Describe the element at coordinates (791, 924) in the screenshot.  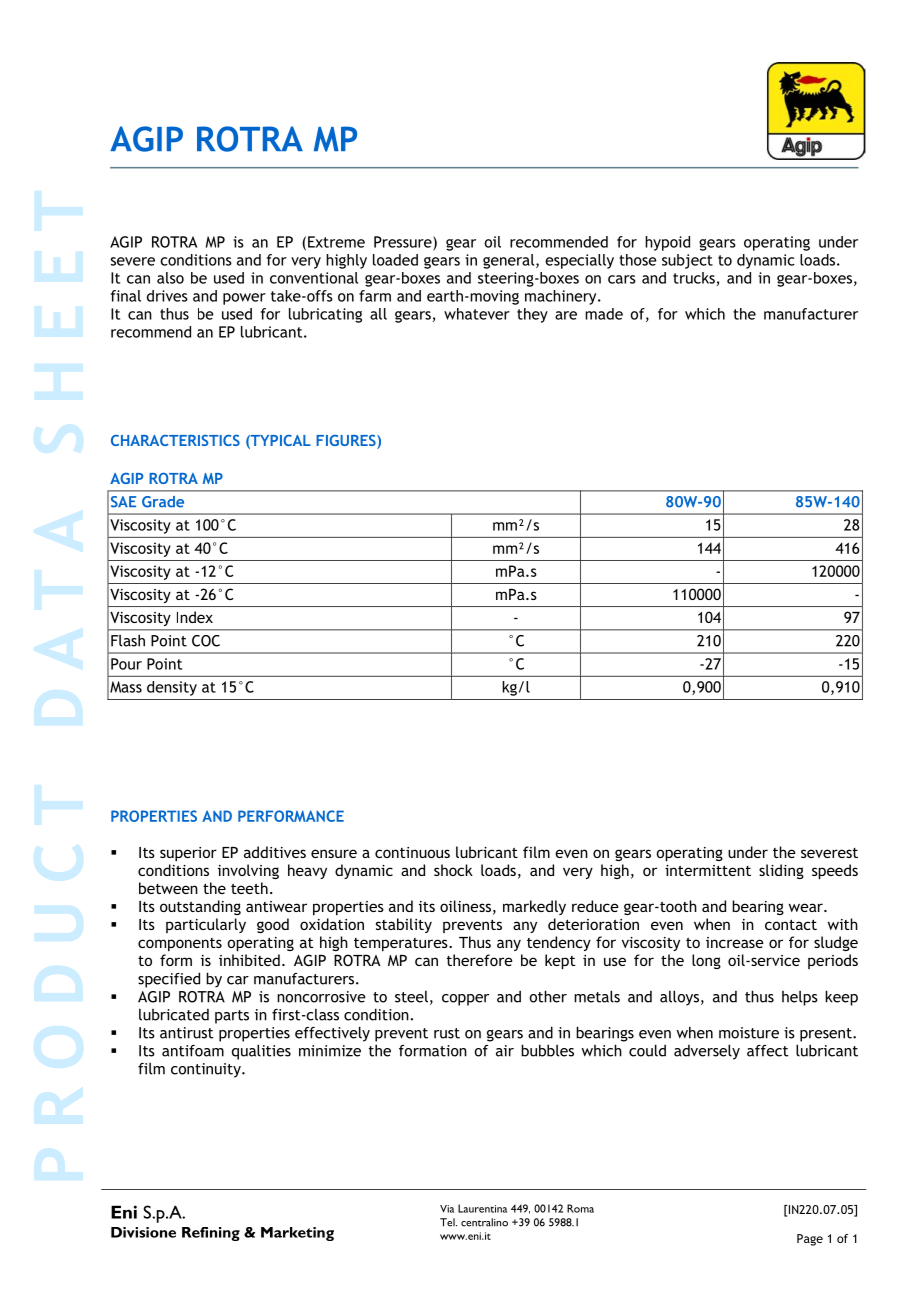
I see `contact` at that location.
